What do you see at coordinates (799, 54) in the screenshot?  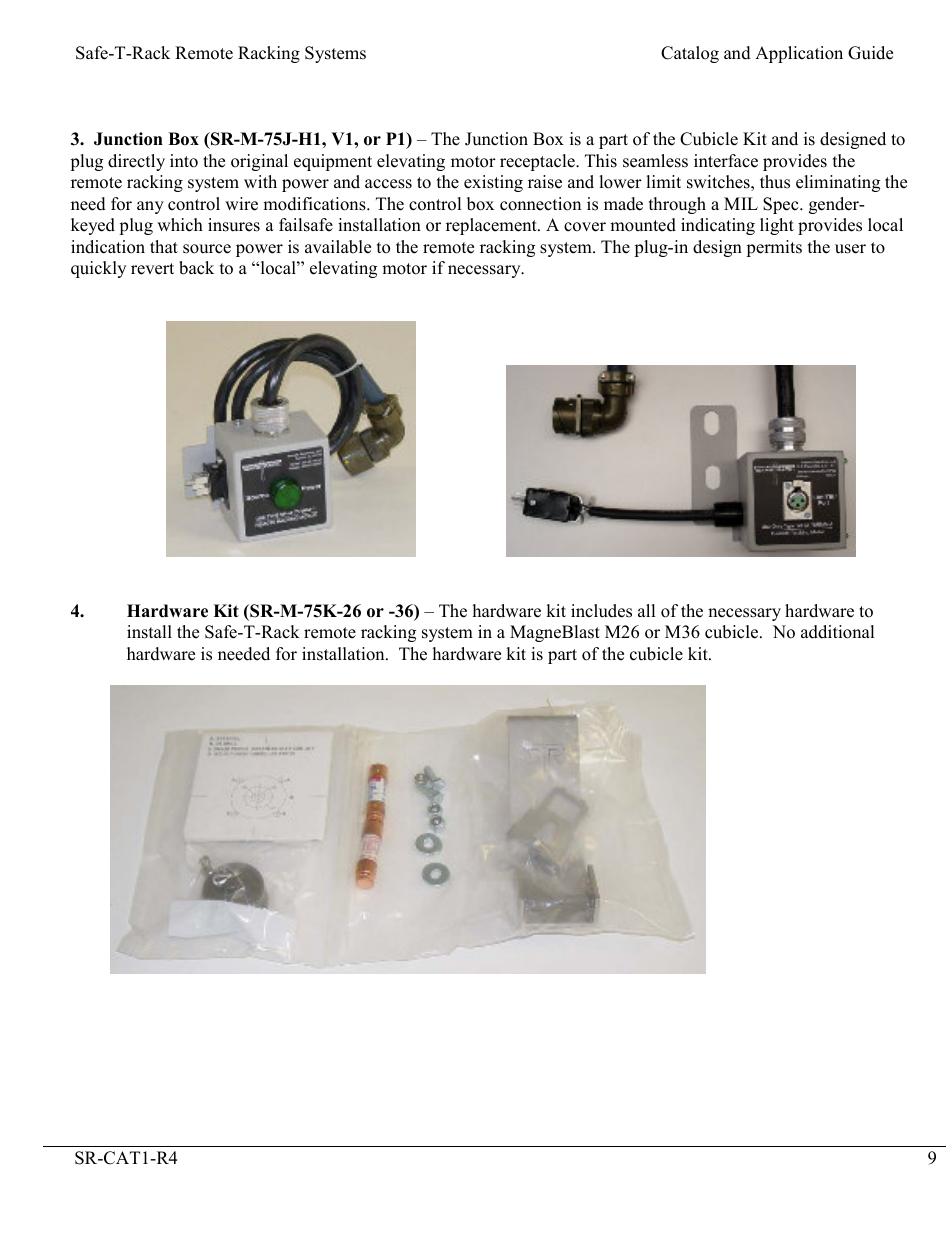 I see `Application` at bounding box center [799, 54].
